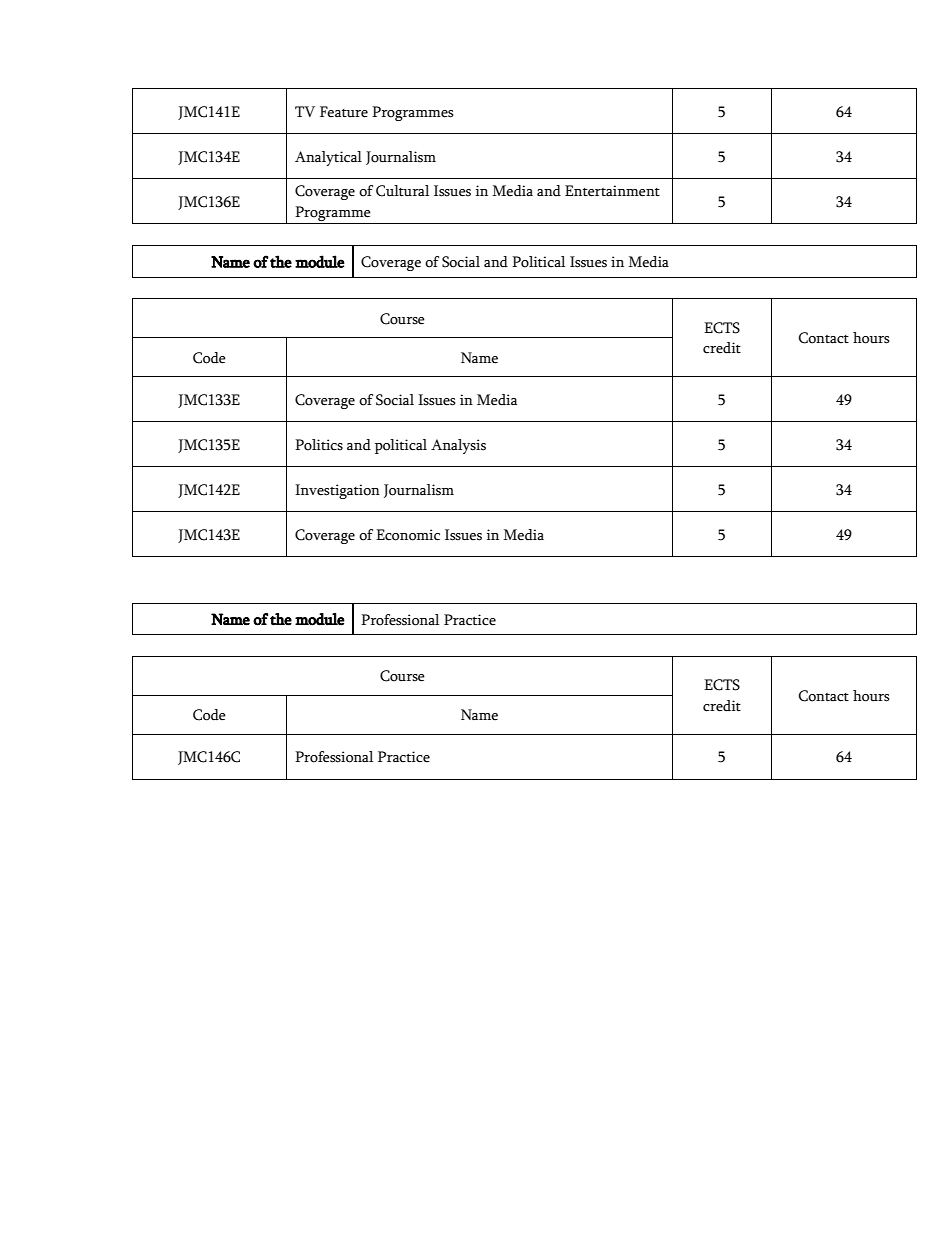 This screenshot has width=952, height=1233. What do you see at coordinates (337, 491) in the screenshot?
I see `Investigation` at bounding box center [337, 491].
